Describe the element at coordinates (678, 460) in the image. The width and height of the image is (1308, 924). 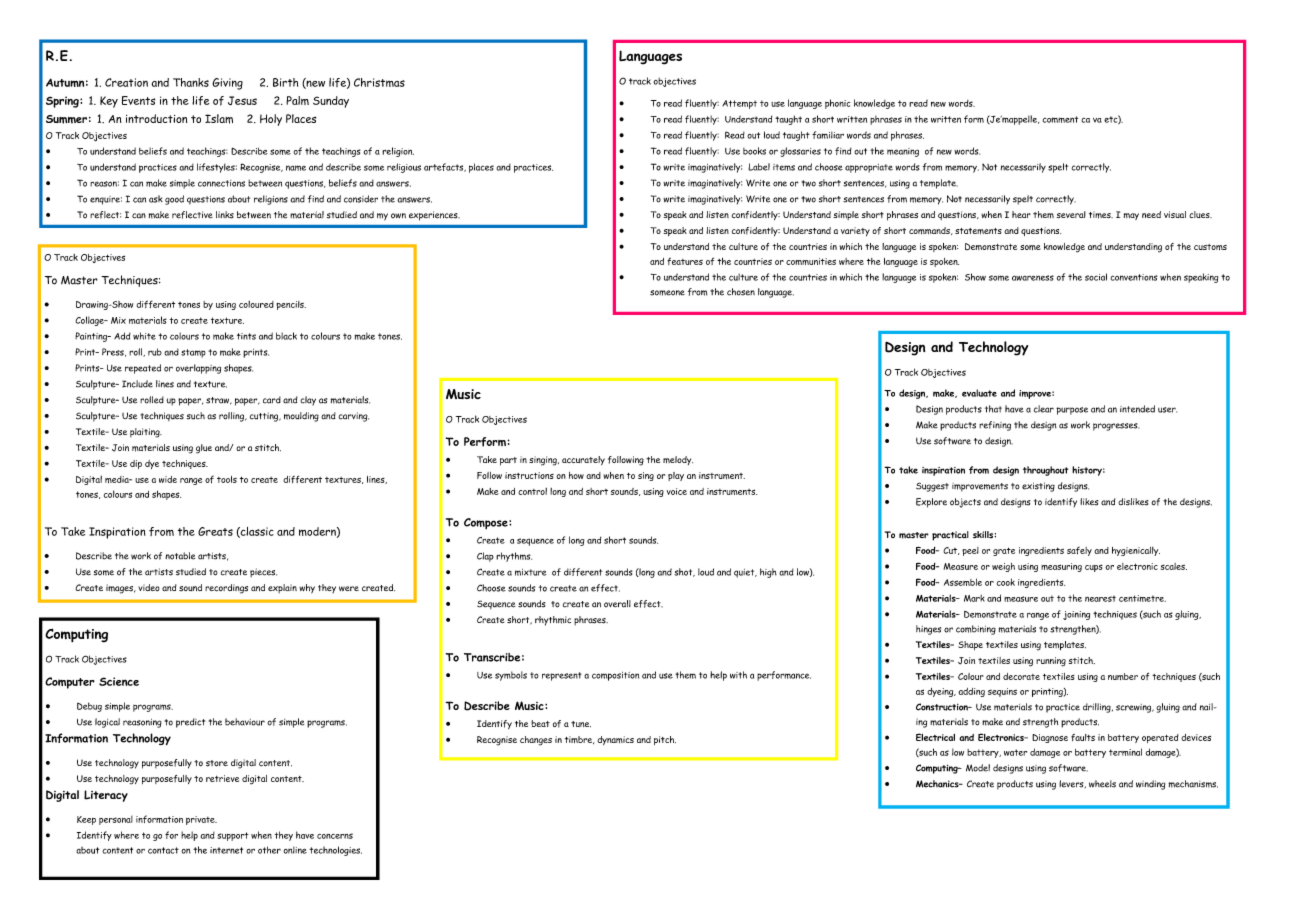
I see `melody` at that location.
